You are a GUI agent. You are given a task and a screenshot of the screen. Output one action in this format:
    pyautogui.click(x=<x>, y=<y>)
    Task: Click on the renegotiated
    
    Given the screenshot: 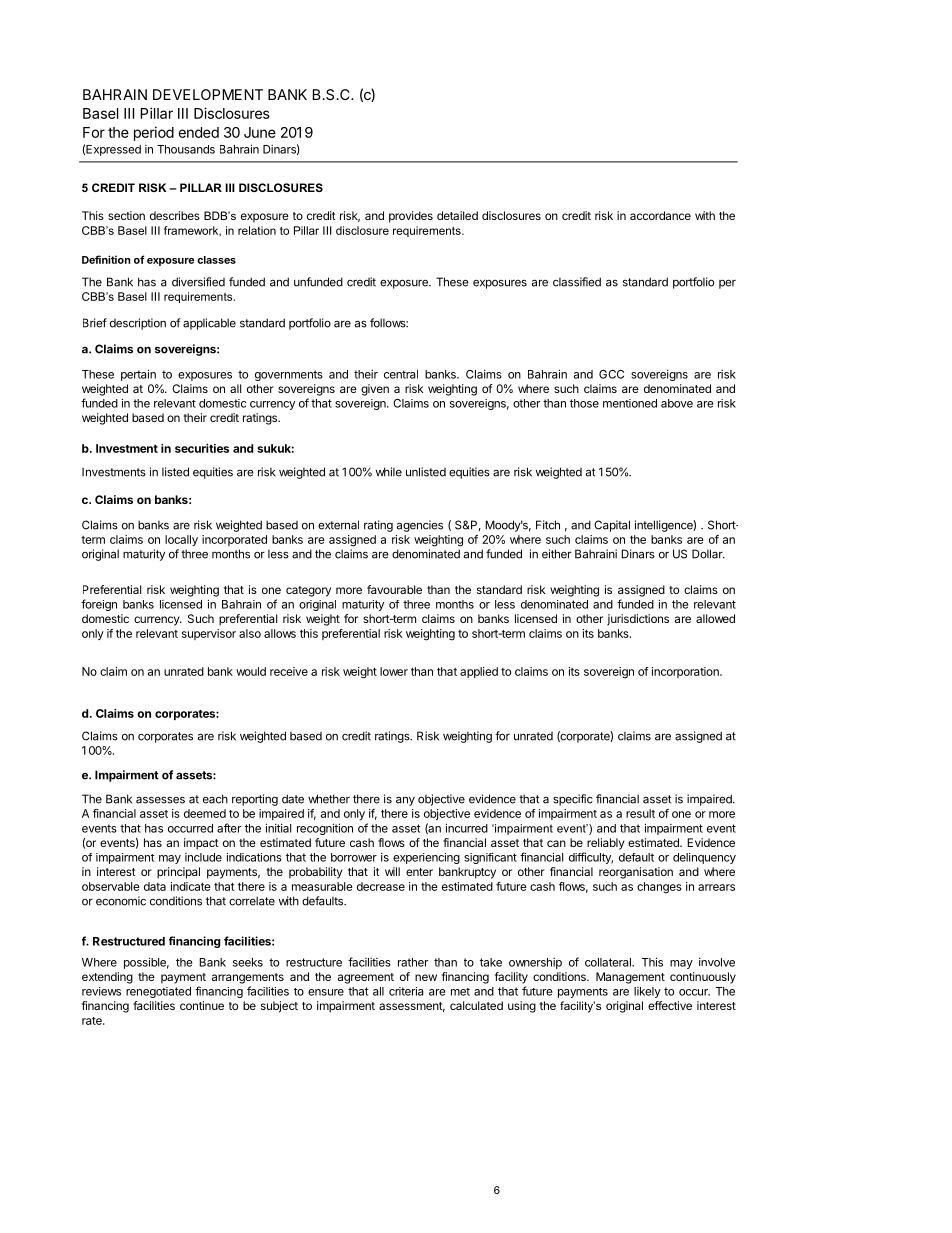 What is the action you would take?
    pyautogui.click(x=158, y=992)
